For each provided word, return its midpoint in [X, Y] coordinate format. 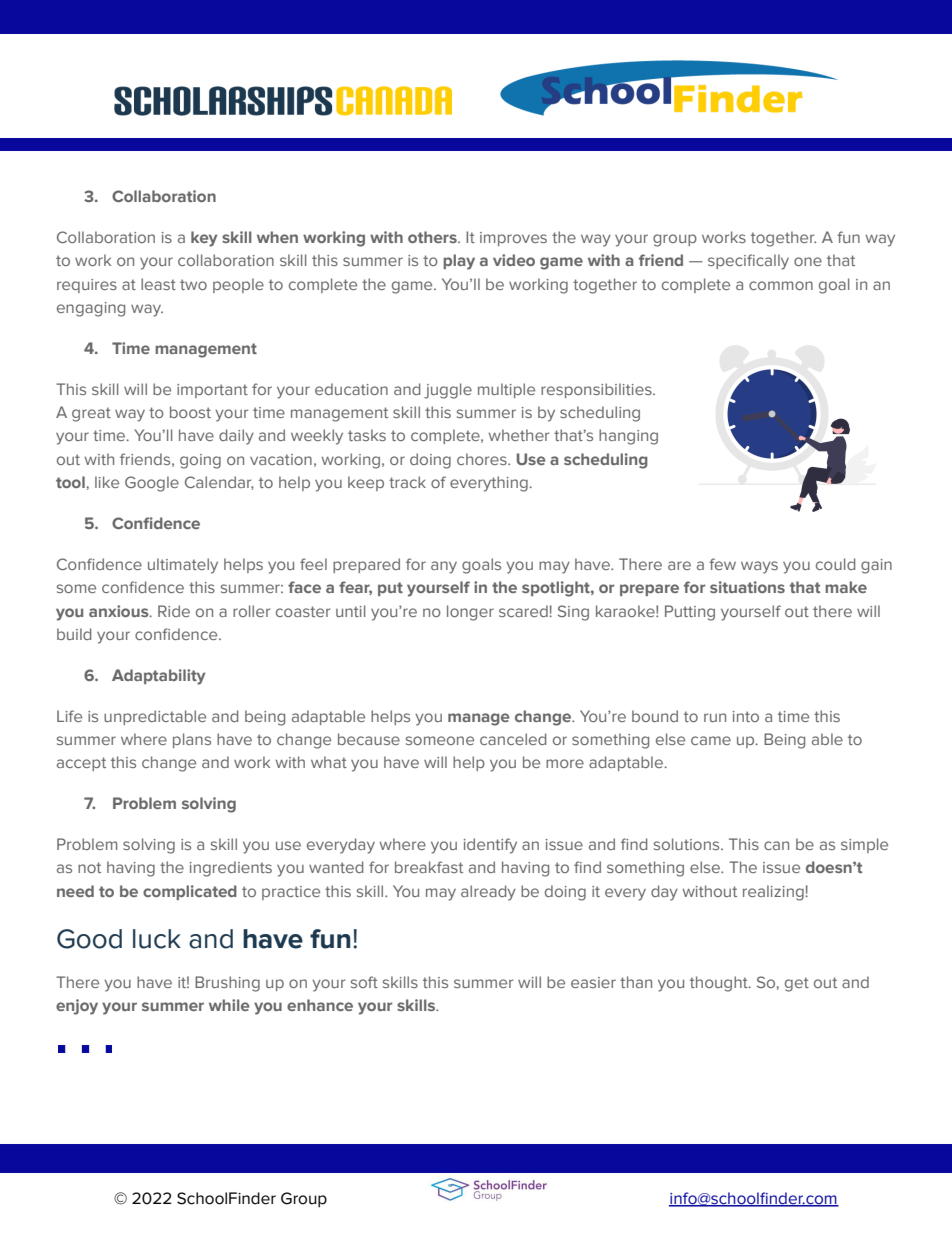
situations [747, 587]
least [158, 284]
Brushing [227, 984]
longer [470, 613]
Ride [174, 611]
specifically [748, 262]
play [459, 262]
